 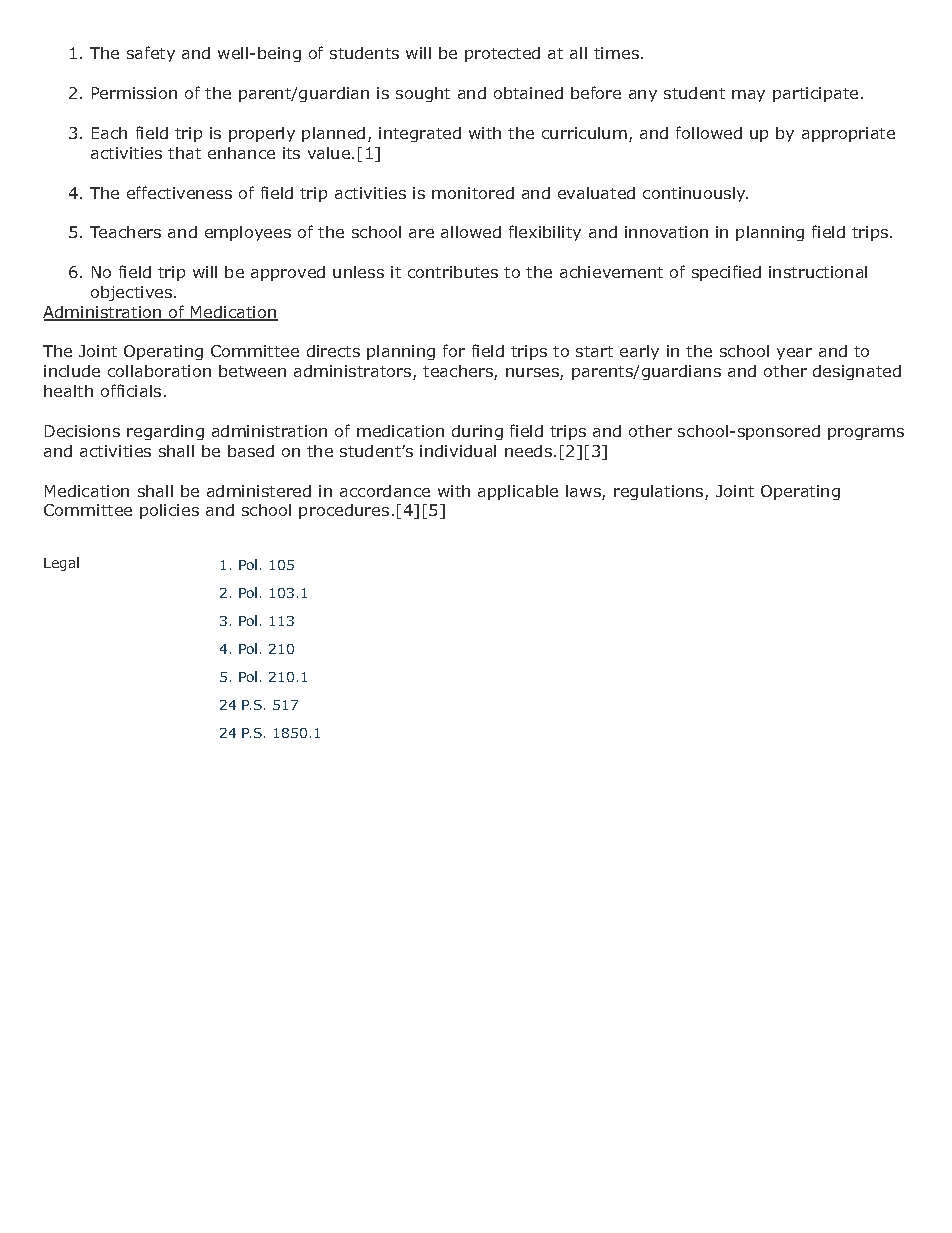 What do you see at coordinates (151, 54) in the image?
I see `safety` at bounding box center [151, 54].
